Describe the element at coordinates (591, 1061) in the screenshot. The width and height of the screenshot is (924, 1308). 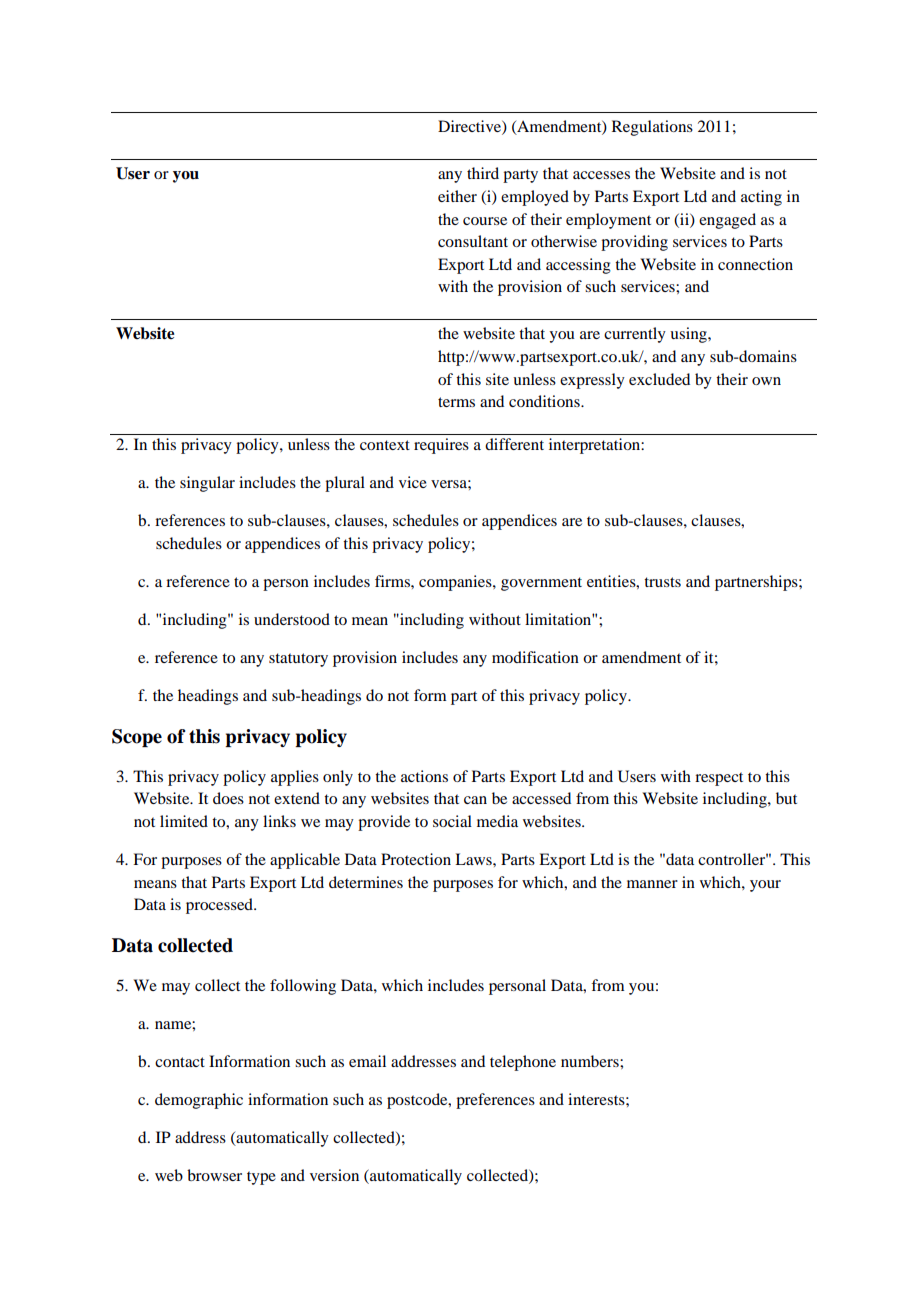
I see `numbers` at that location.
